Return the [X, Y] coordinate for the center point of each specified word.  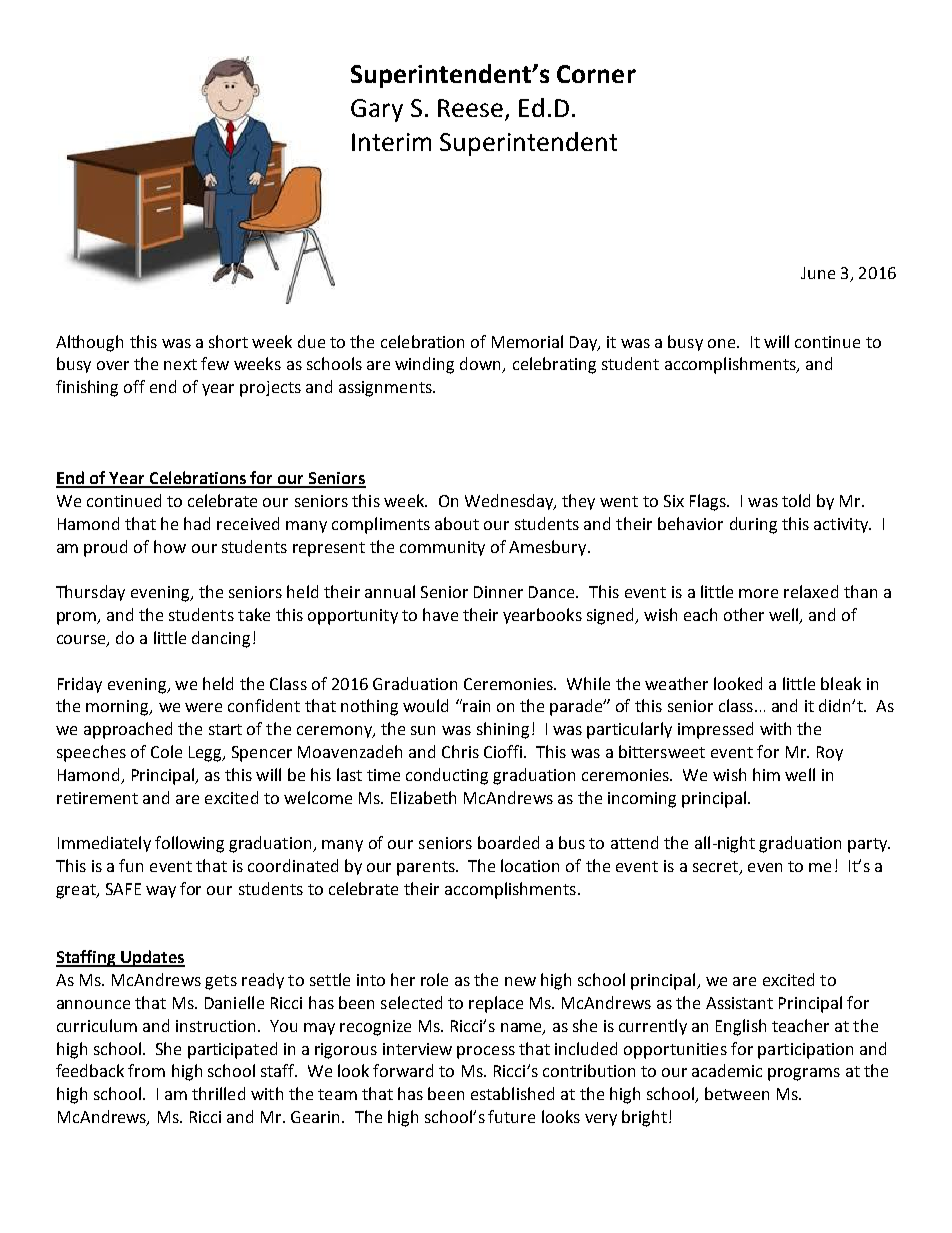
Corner [596, 74]
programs [804, 1074]
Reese [470, 108]
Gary [377, 110]
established [512, 1093]
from [146, 1070]
